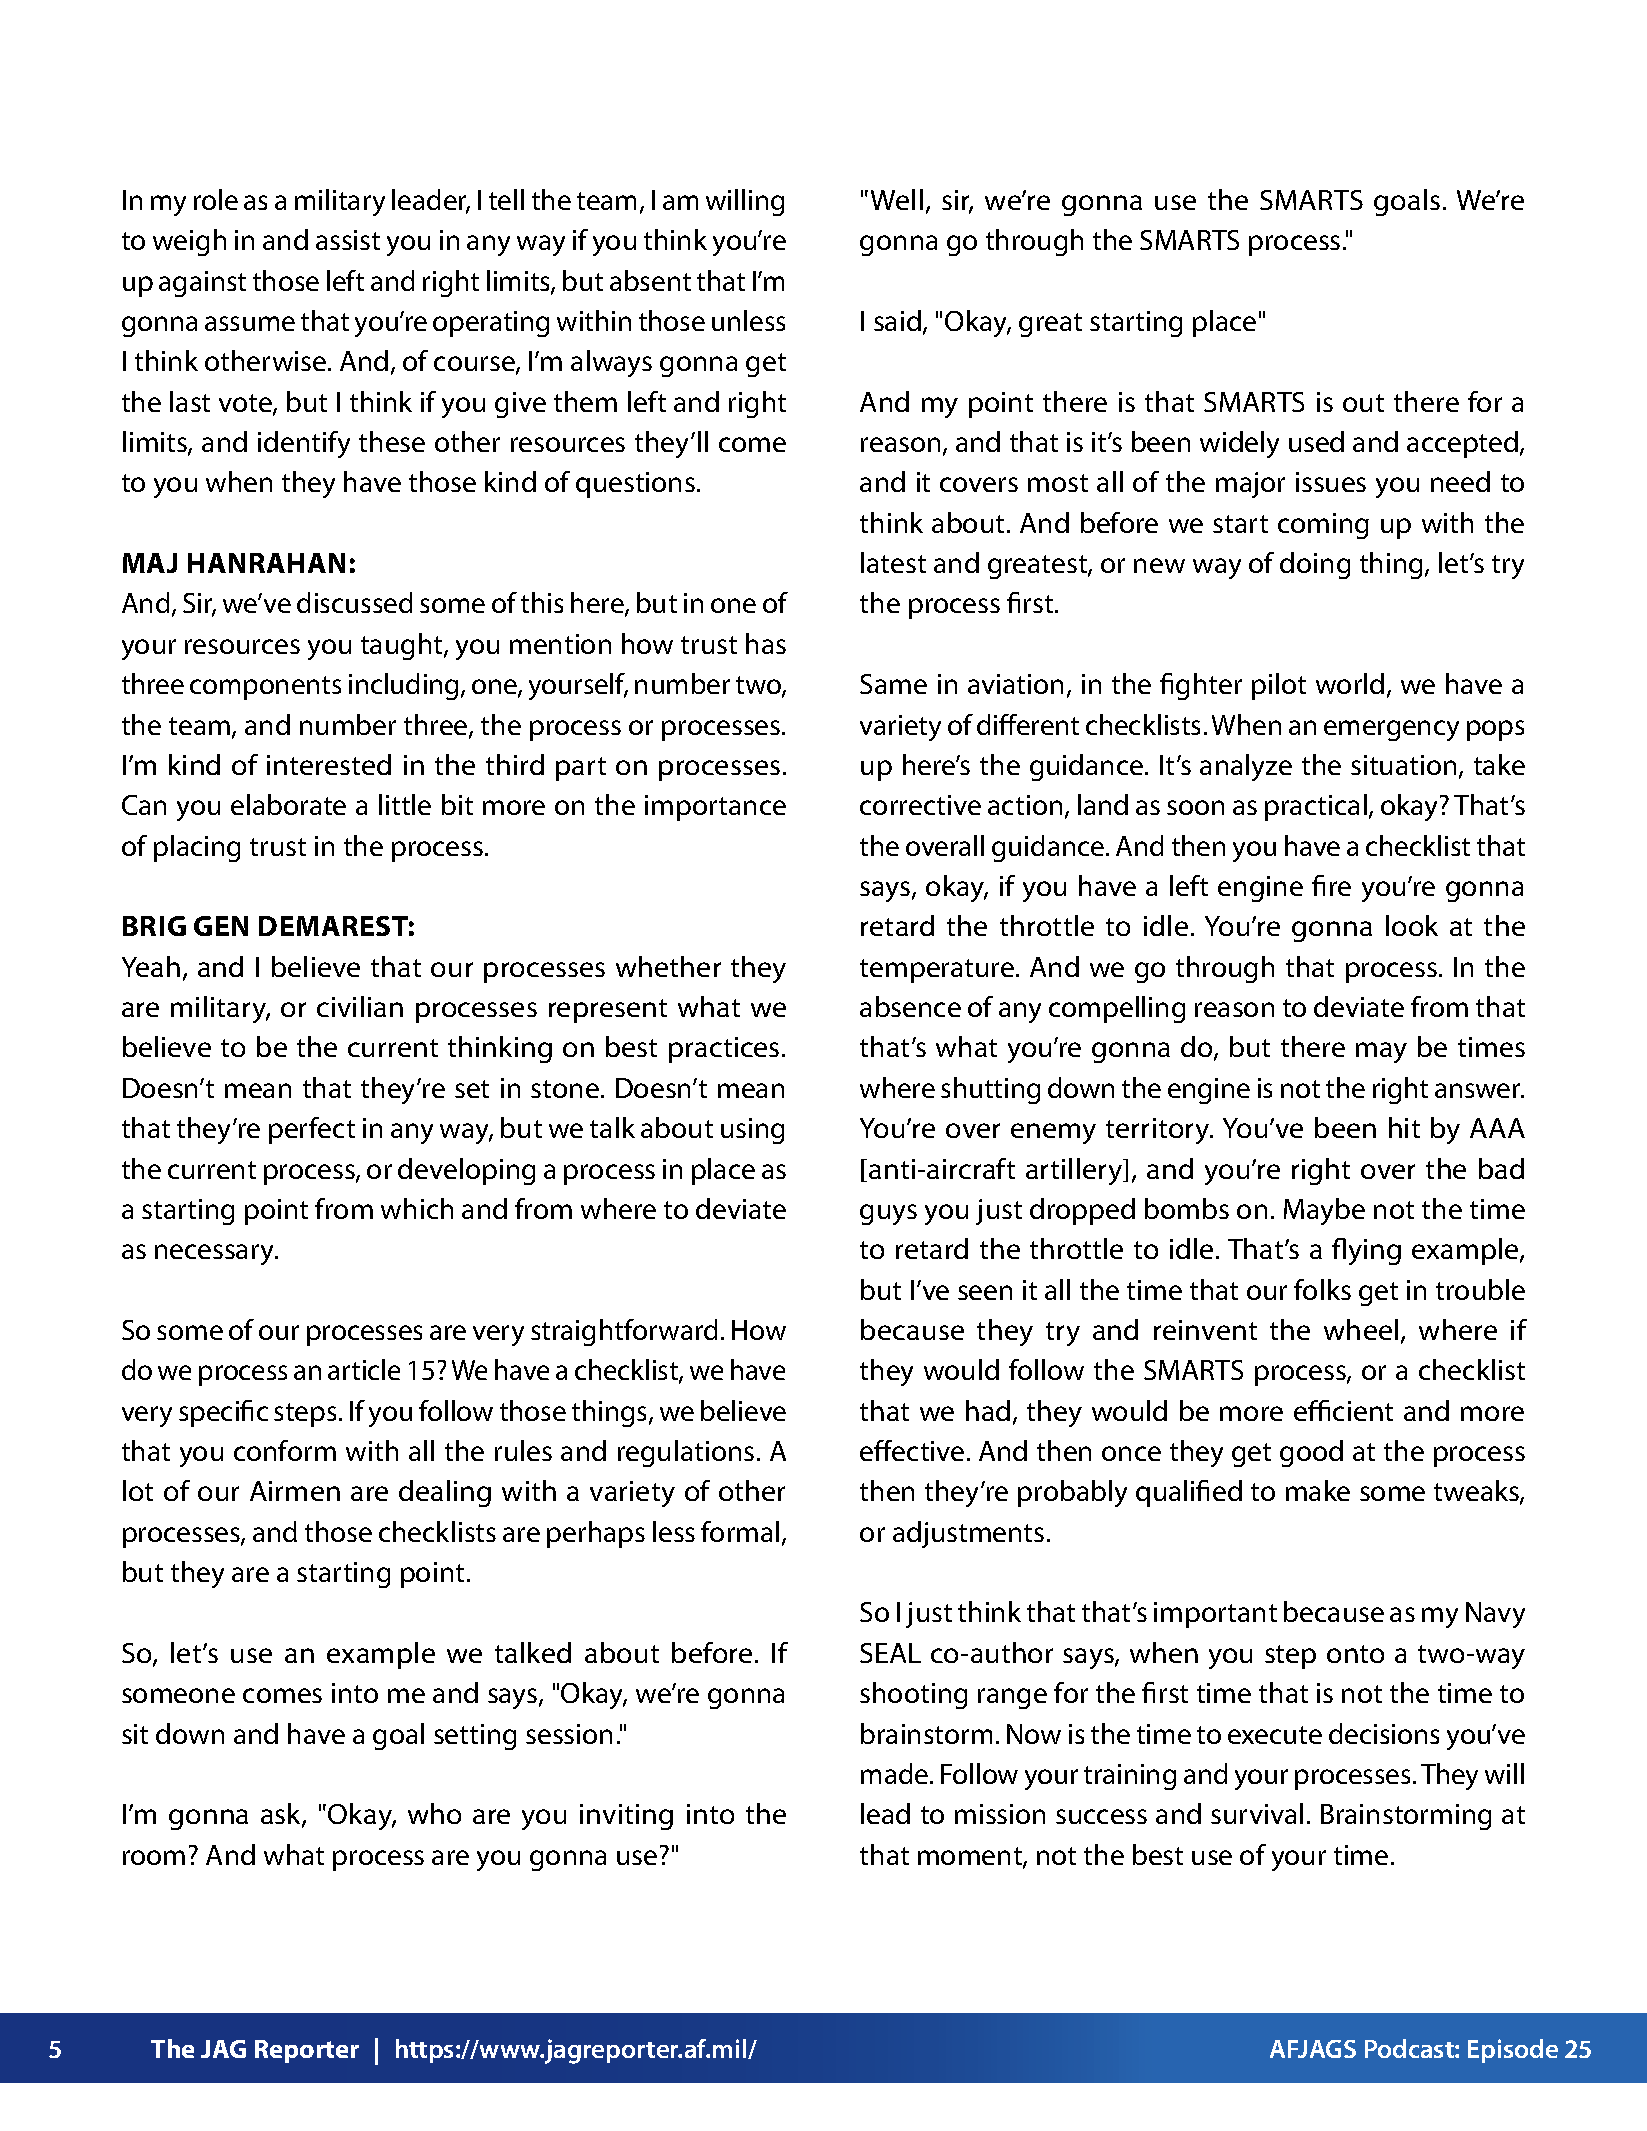 The image size is (1647, 2131). I want to click on mission, so click(1000, 1814).
